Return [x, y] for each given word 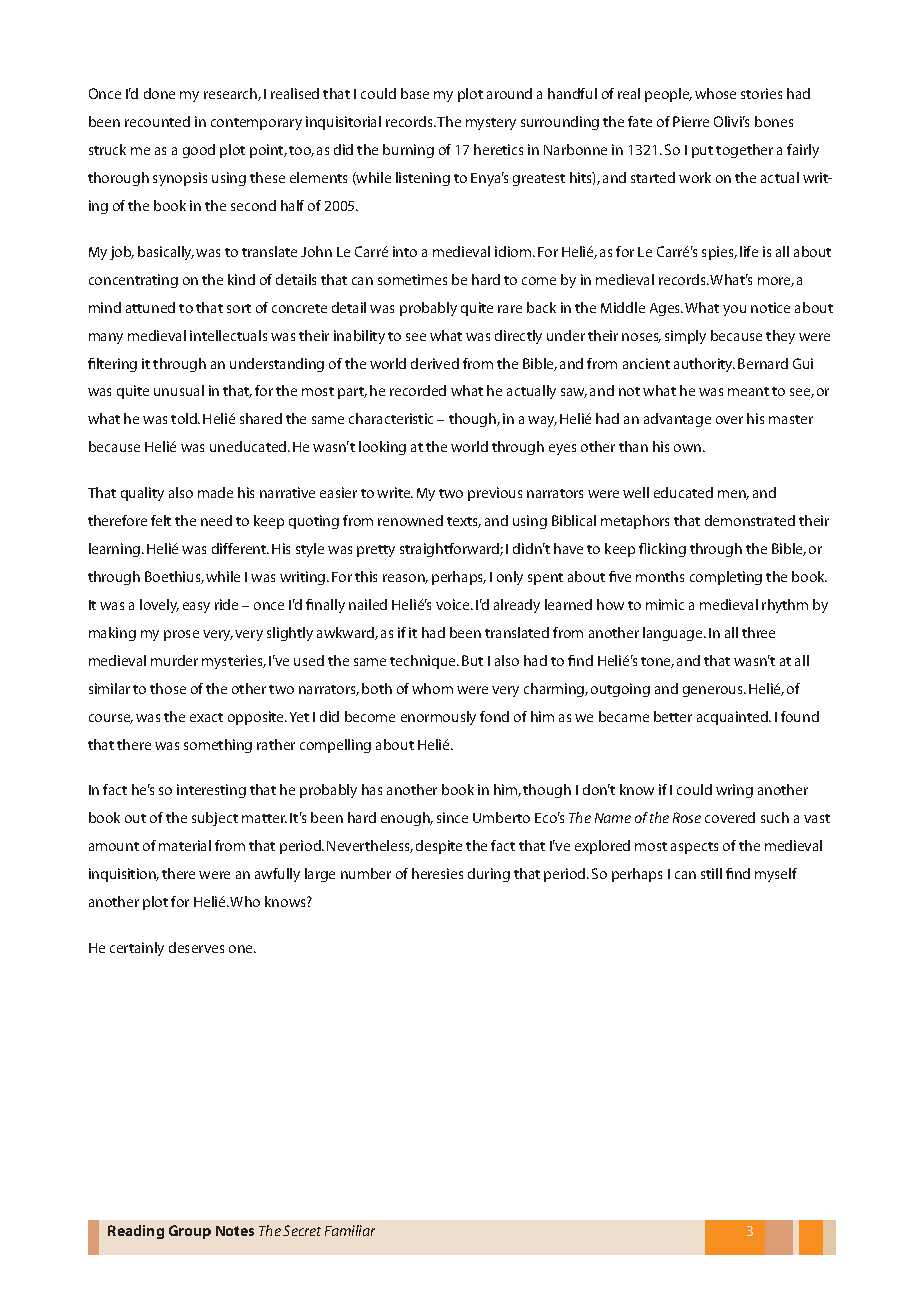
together [744, 151]
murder [174, 660]
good [199, 151]
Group [190, 1232]
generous [714, 691]
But [472, 660]
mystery [491, 124]
